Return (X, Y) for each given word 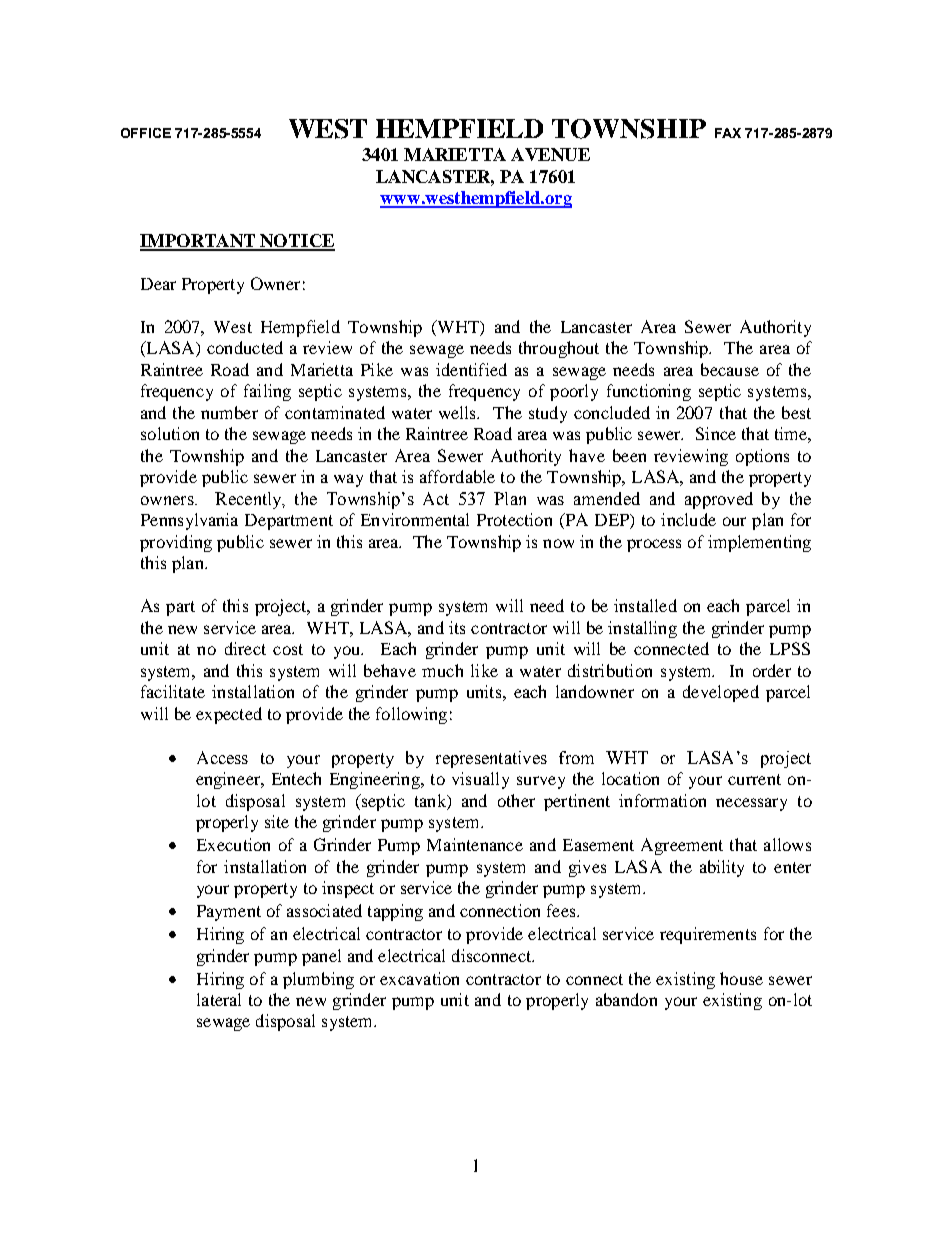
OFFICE (146, 133)
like (484, 670)
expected (229, 715)
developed (721, 693)
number (229, 412)
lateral (219, 999)
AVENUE (550, 154)
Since (716, 433)
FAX (728, 133)
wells (459, 412)
